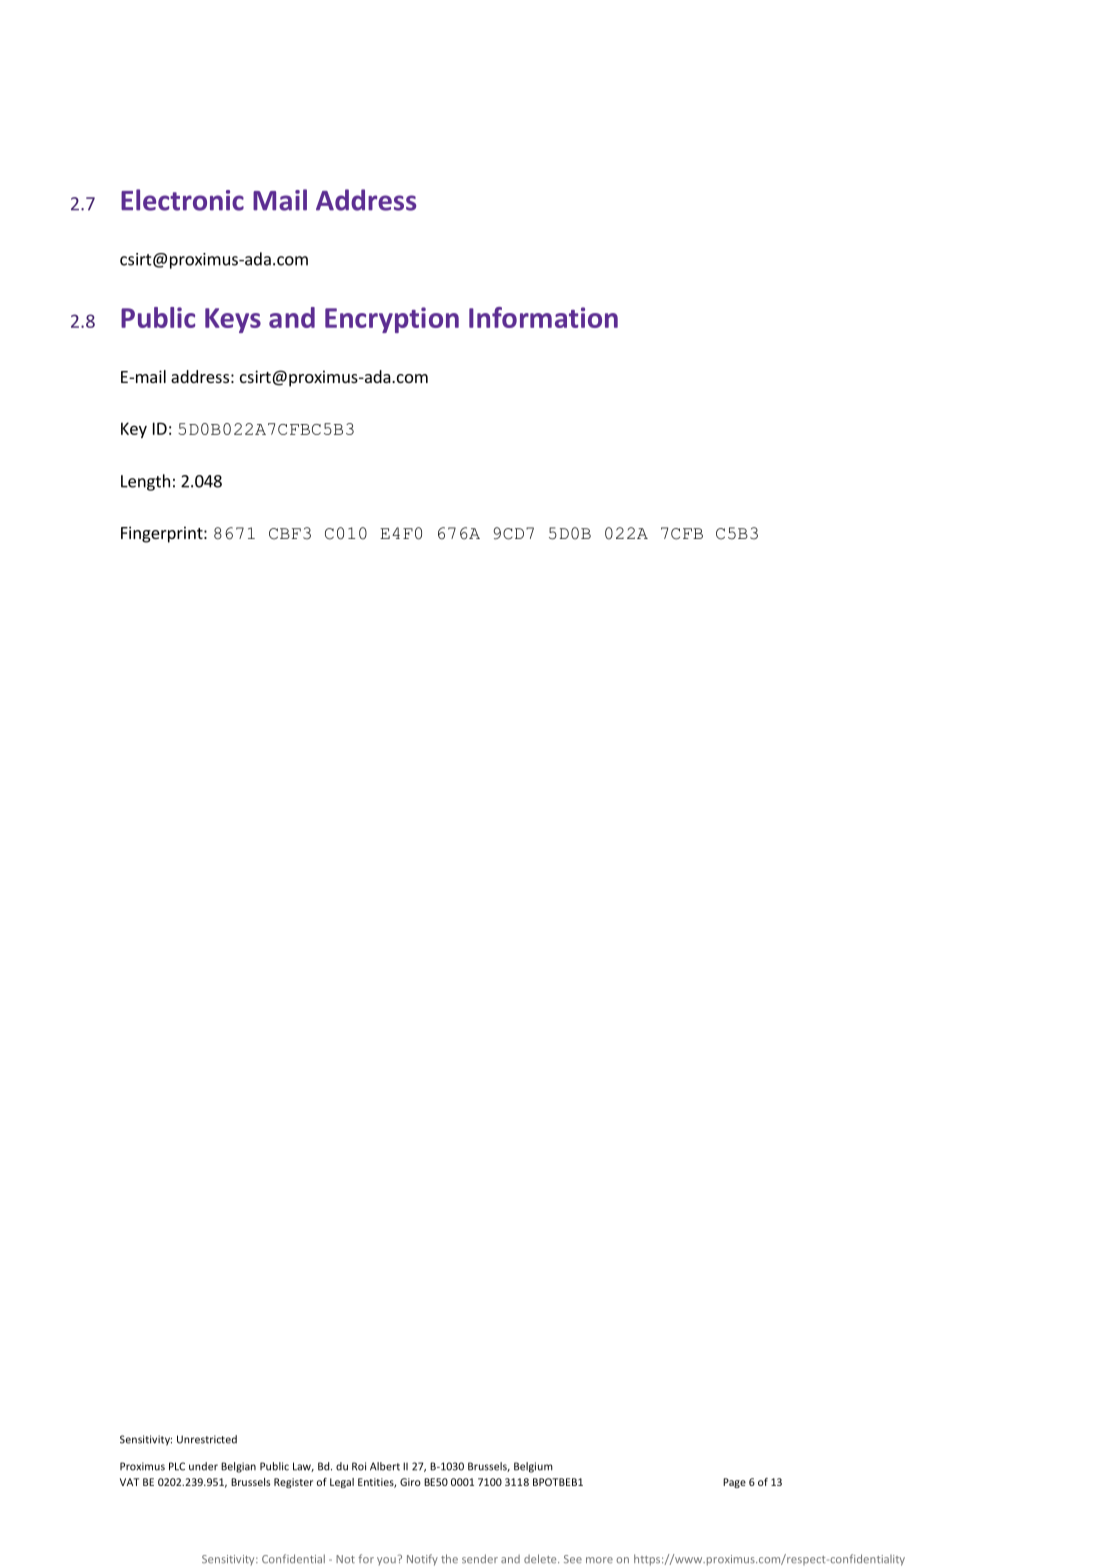 The height and width of the document is (1567, 1107). I want to click on Information, so click(543, 317).
